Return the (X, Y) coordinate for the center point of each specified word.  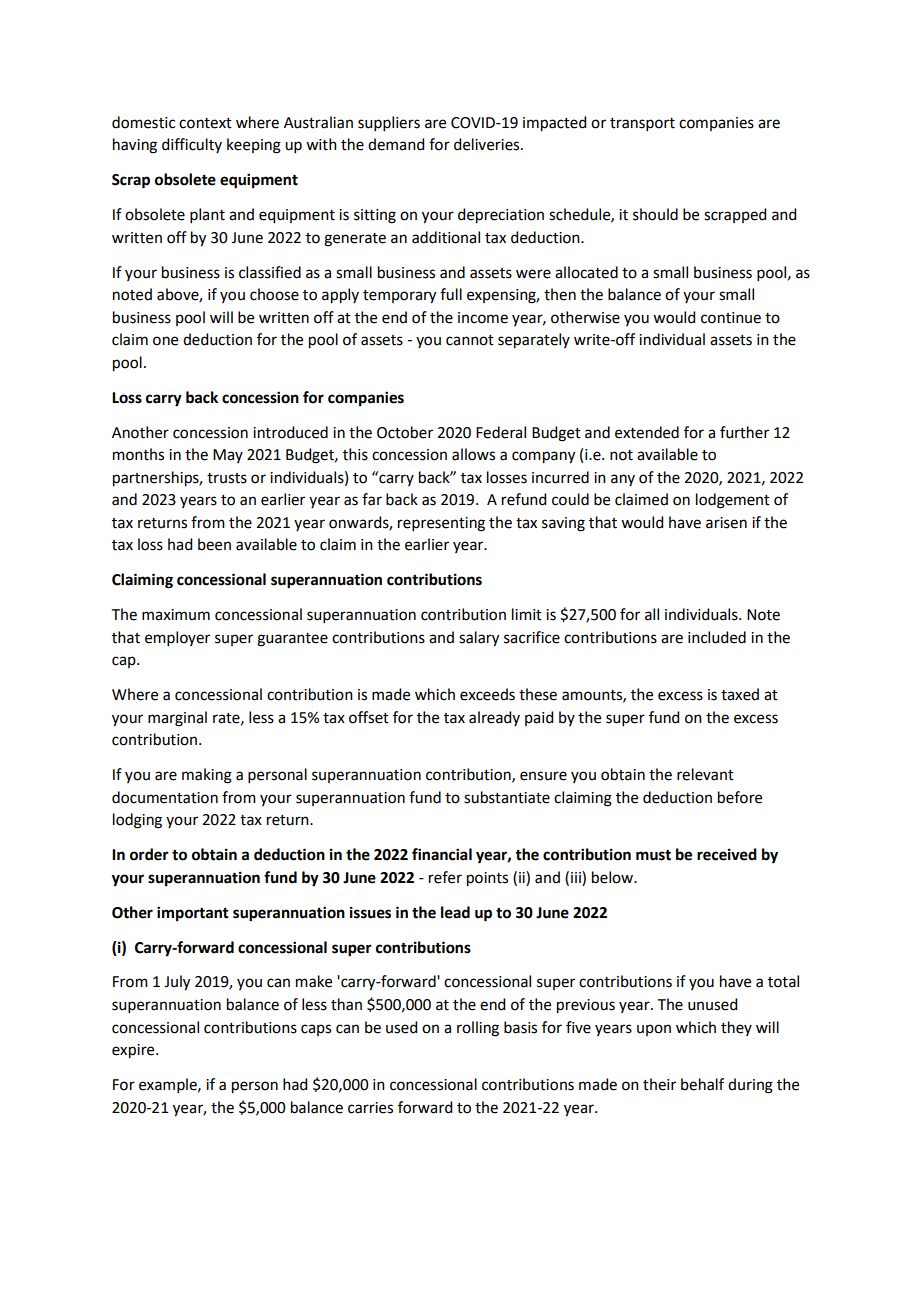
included (717, 637)
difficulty (192, 145)
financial (442, 854)
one (165, 341)
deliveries (488, 144)
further (744, 432)
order (149, 854)
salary (479, 639)
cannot (470, 340)
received (727, 854)
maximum (176, 615)
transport (642, 124)
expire (134, 1051)
